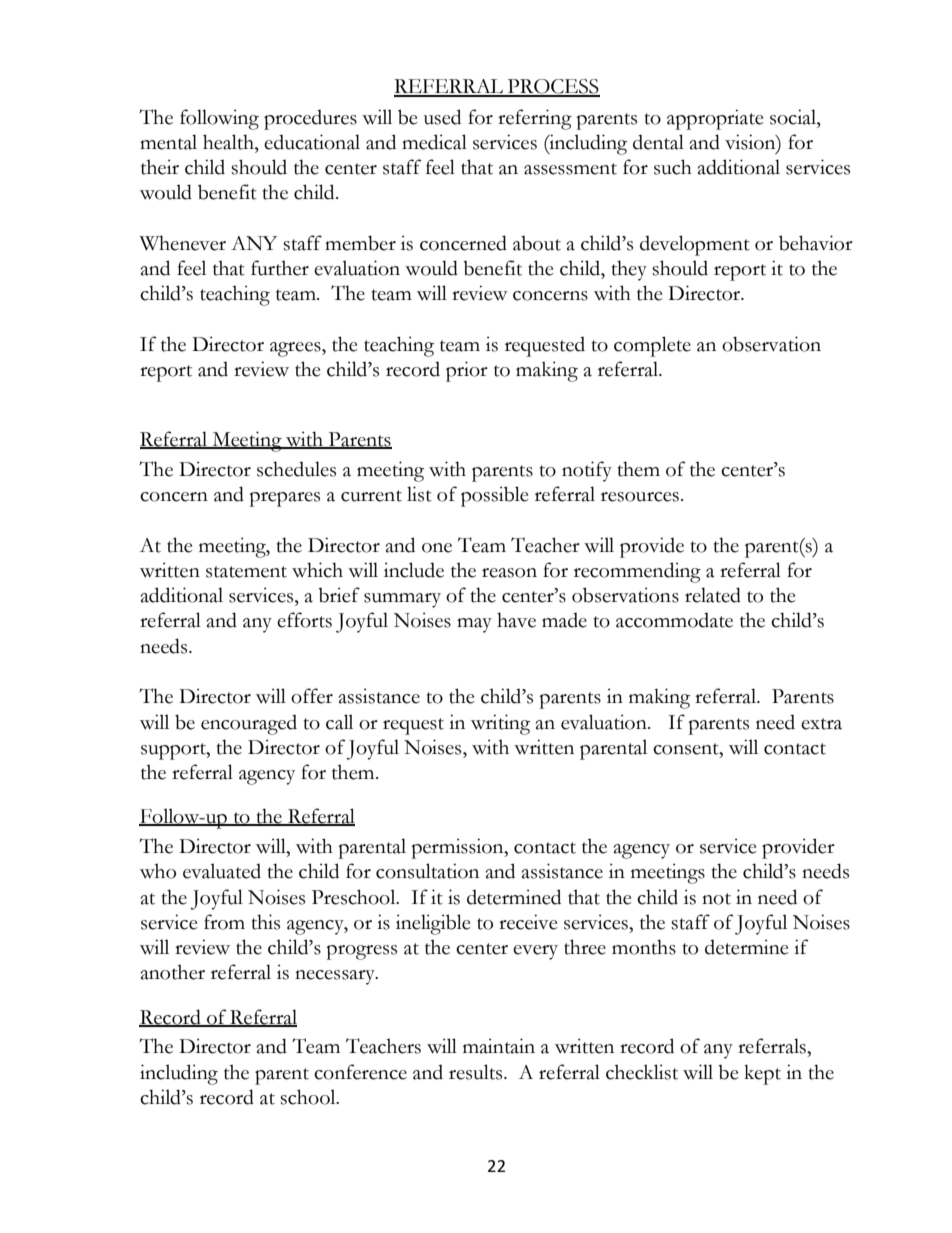 Image resolution: width=952 pixels, height=1233 pixels. I want to click on schedules, so click(296, 469).
